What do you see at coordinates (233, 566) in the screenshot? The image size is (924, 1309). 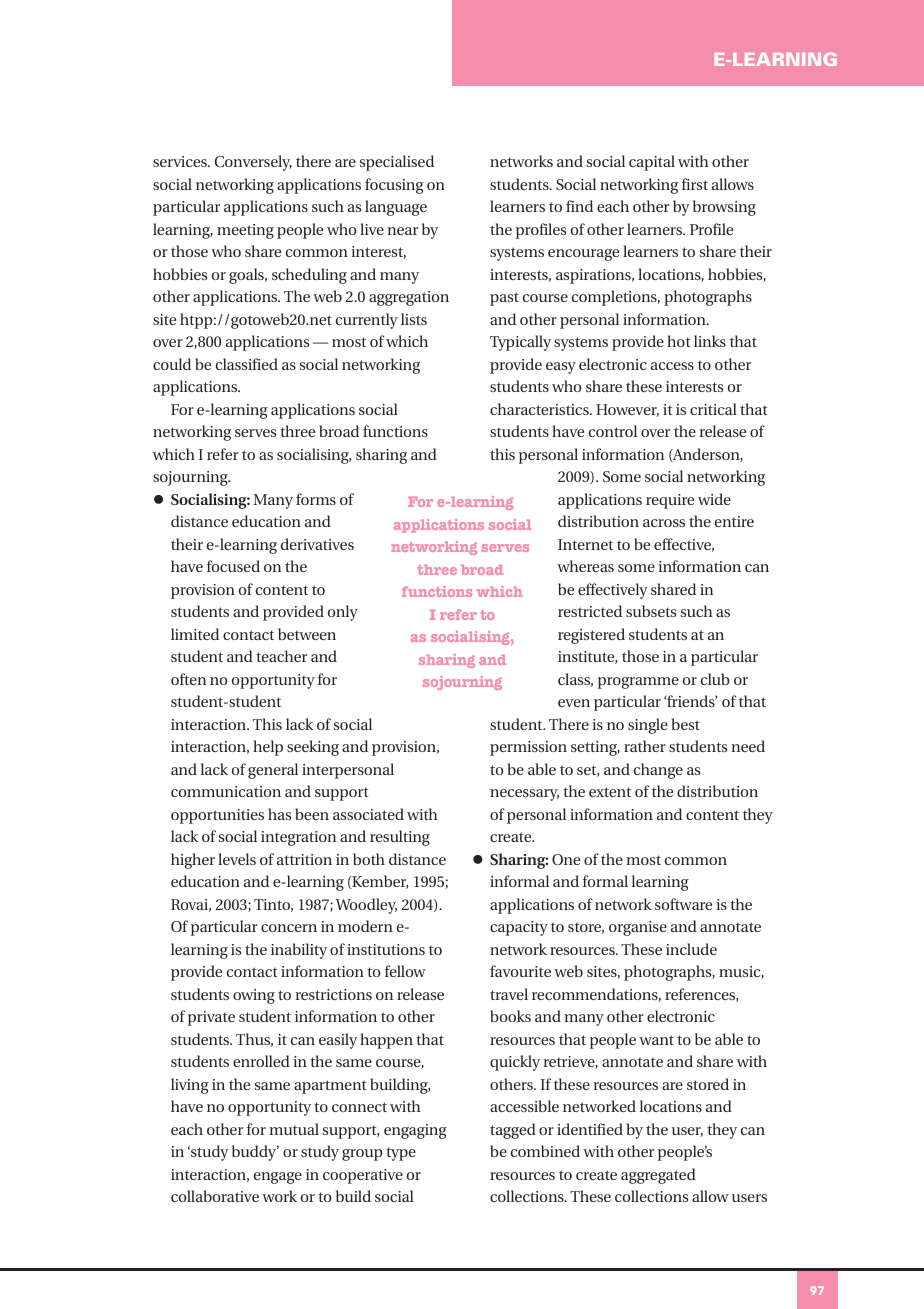 I see `focused` at bounding box center [233, 566].
